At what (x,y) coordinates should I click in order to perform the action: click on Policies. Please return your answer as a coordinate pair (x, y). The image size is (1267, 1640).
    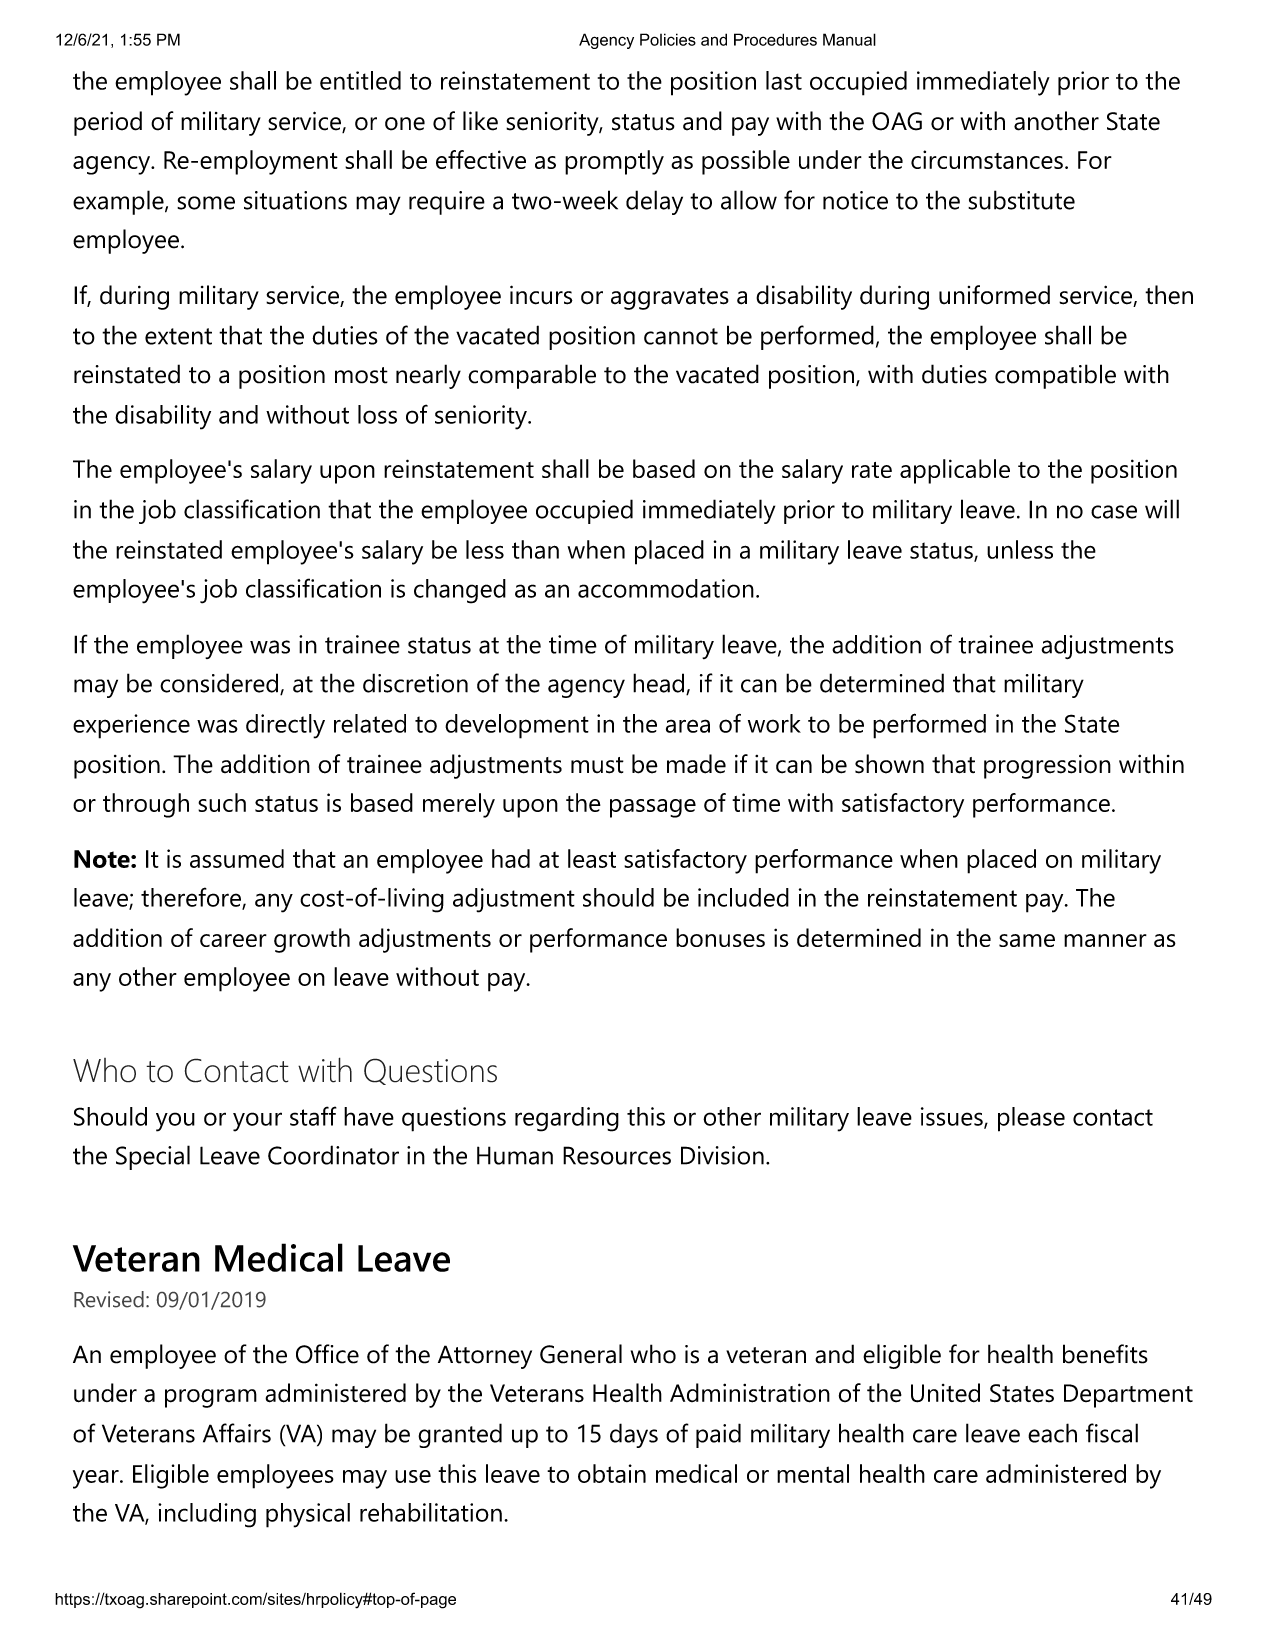
    Looking at the image, I should click on (668, 39).
